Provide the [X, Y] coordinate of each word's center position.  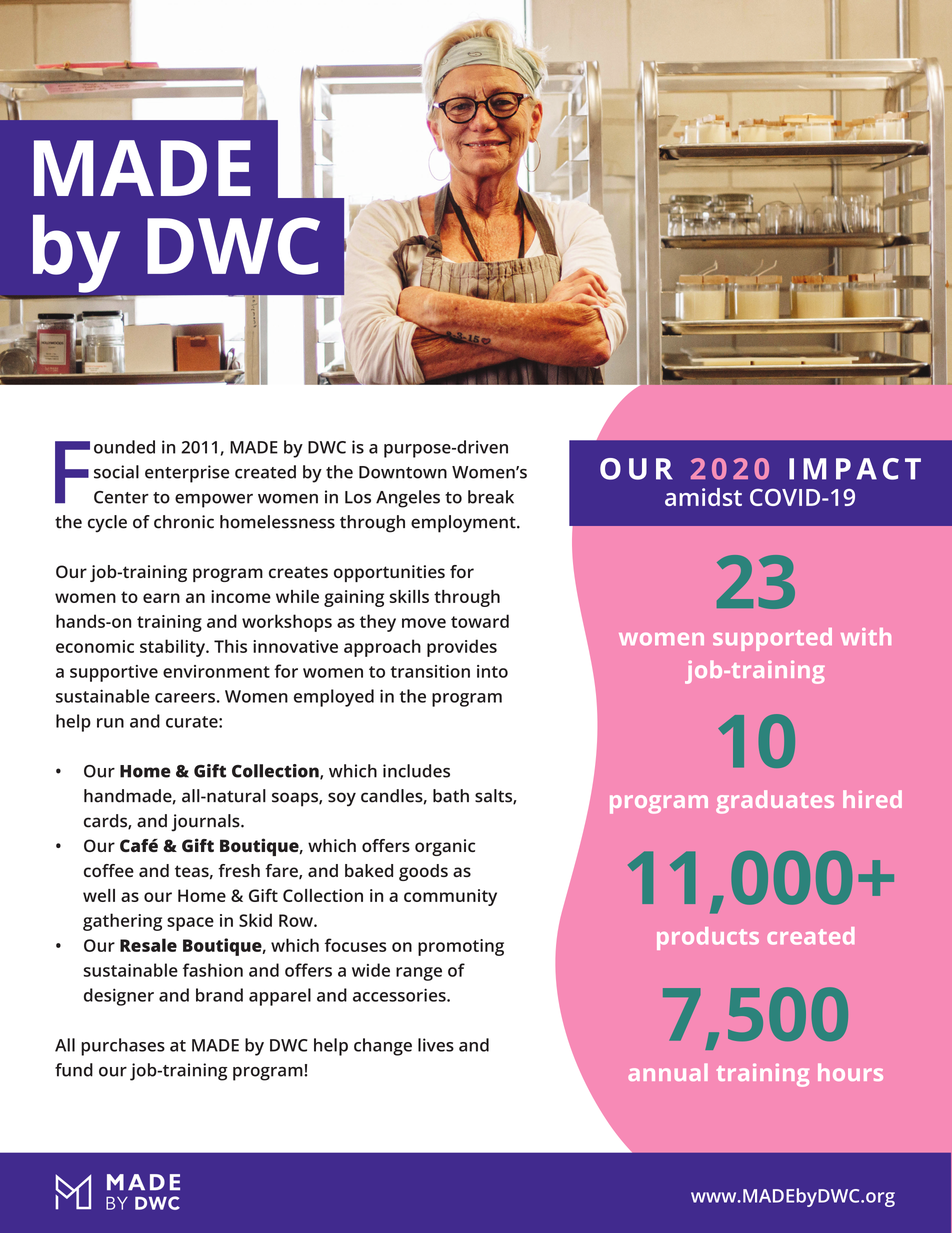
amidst [703, 497]
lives [436, 1045]
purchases [123, 1047]
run [110, 723]
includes [416, 771]
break [491, 497]
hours [850, 1072]
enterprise [187, 474]
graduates [775, 802]
